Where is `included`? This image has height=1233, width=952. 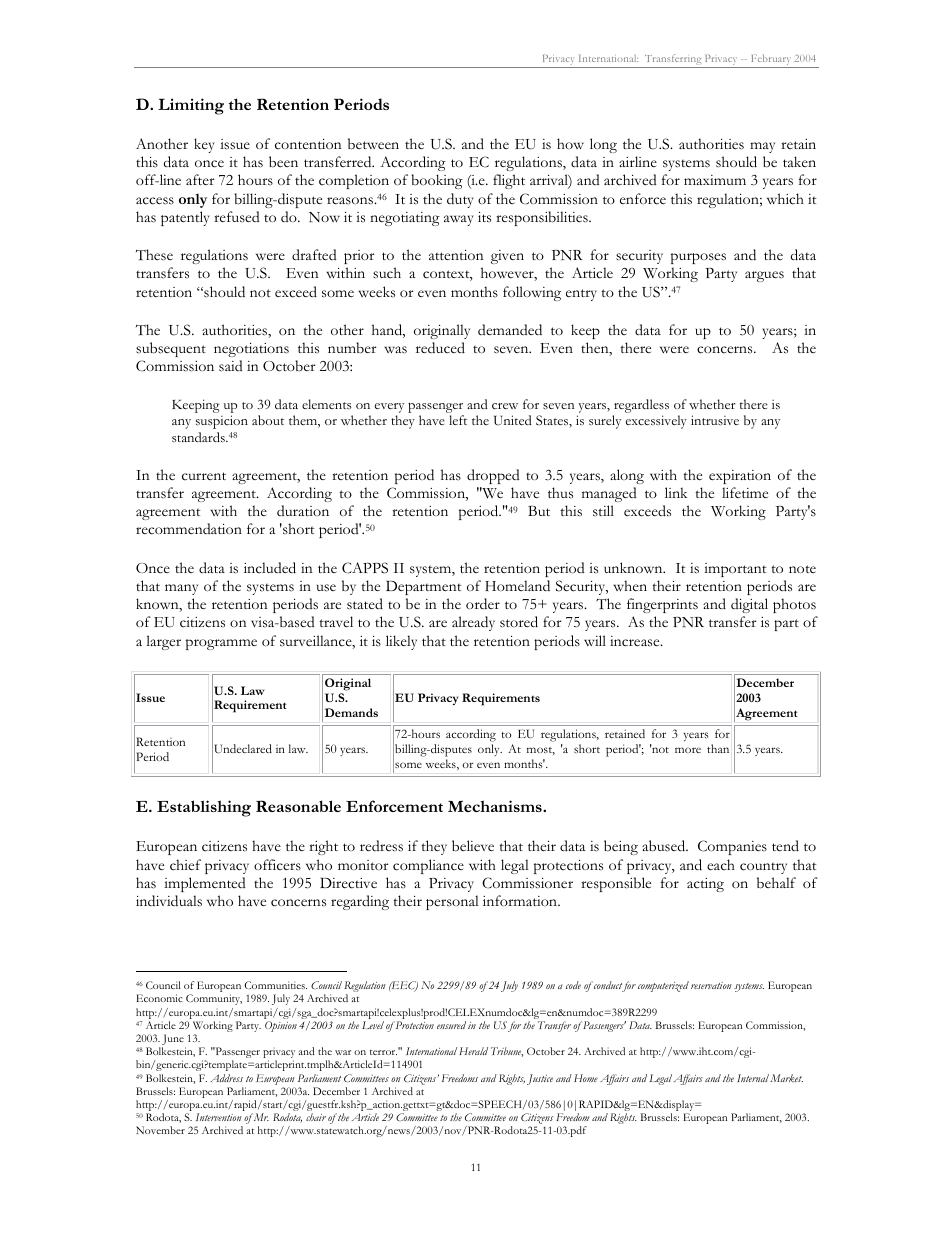
included is located at coordinates (270, 568).
